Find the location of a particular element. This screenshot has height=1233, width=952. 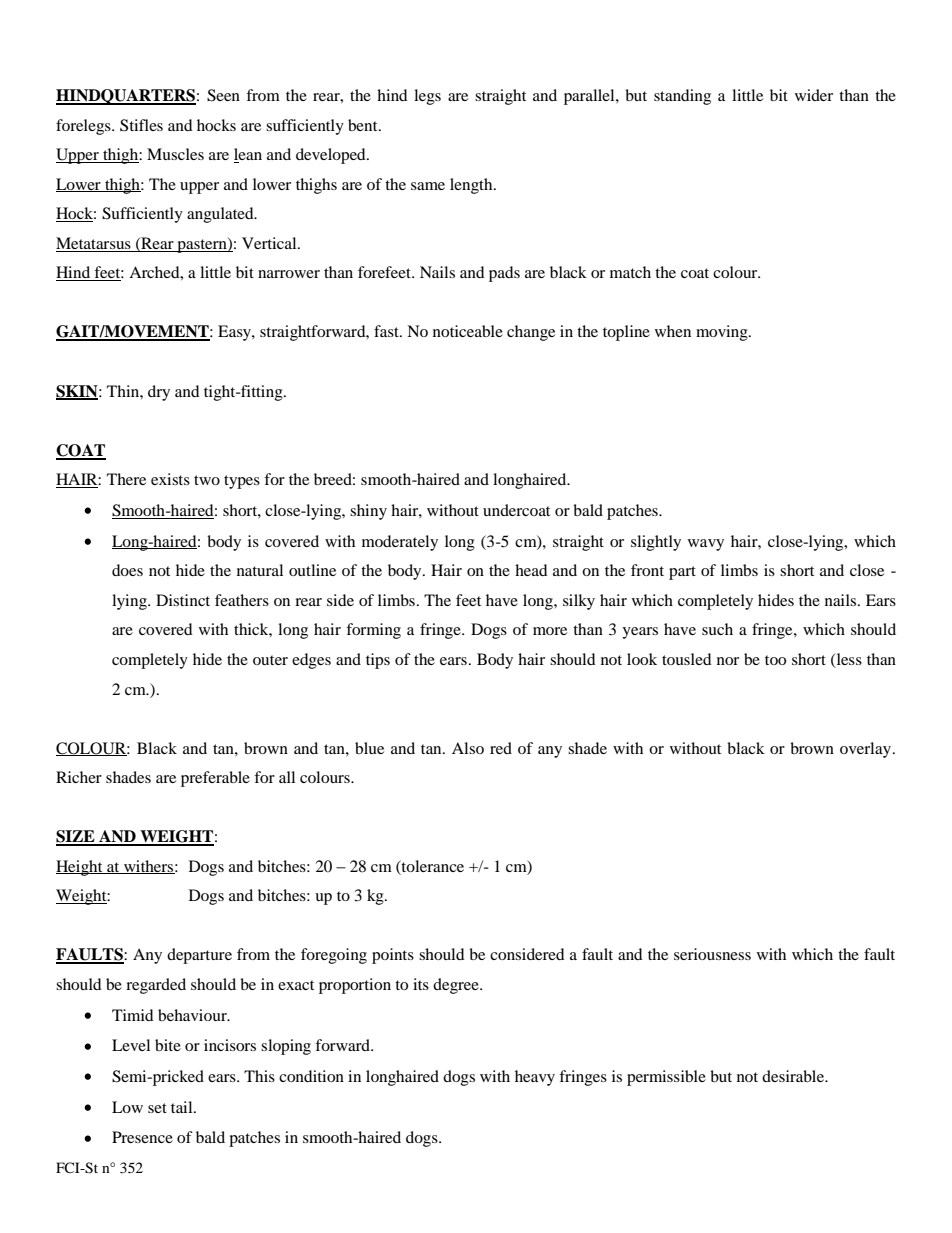

Distinct is located at coordinates (183, 600).
